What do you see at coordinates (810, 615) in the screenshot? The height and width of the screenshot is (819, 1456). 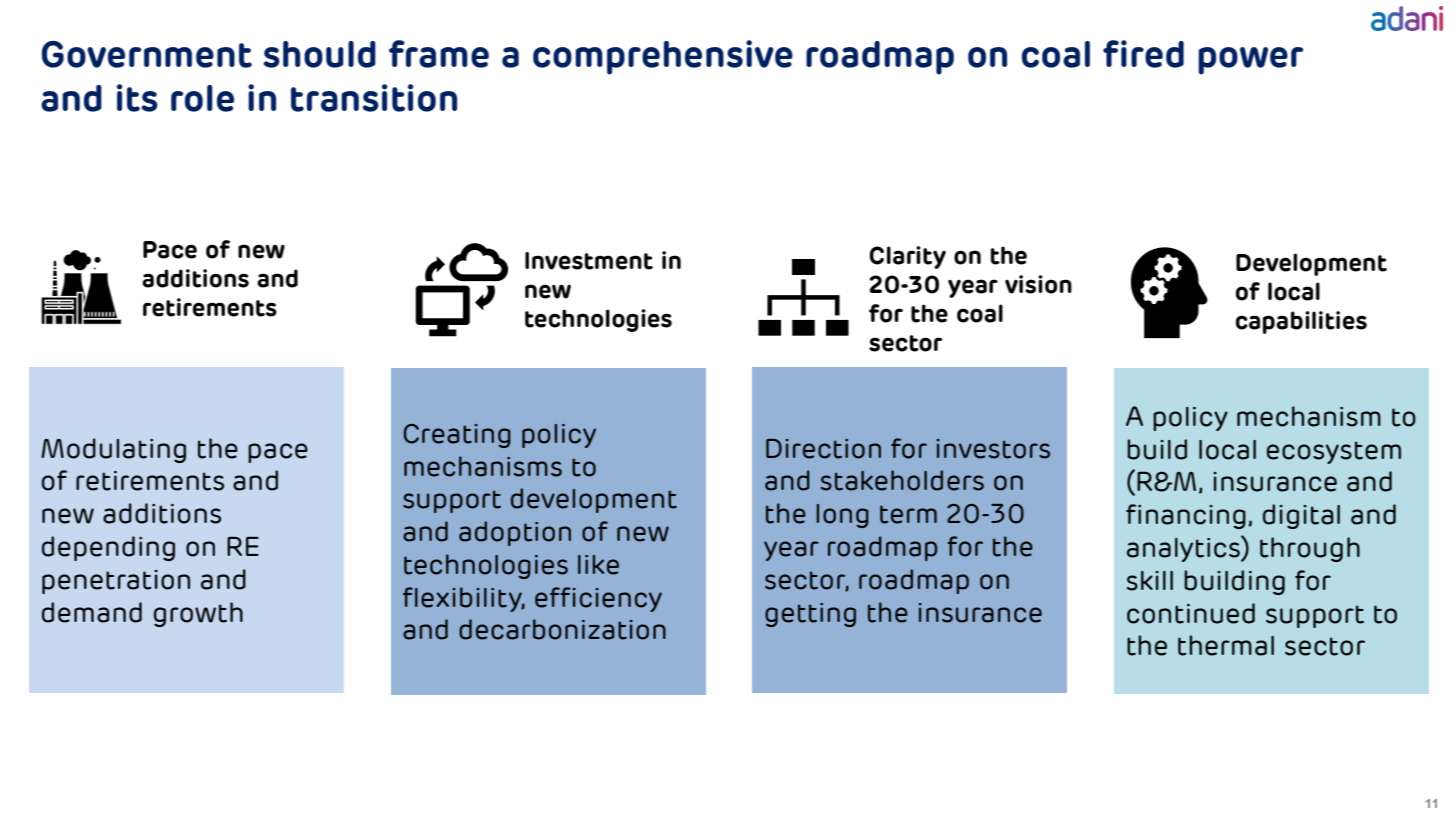 I see `getting` at bounding box center [810, 615].
